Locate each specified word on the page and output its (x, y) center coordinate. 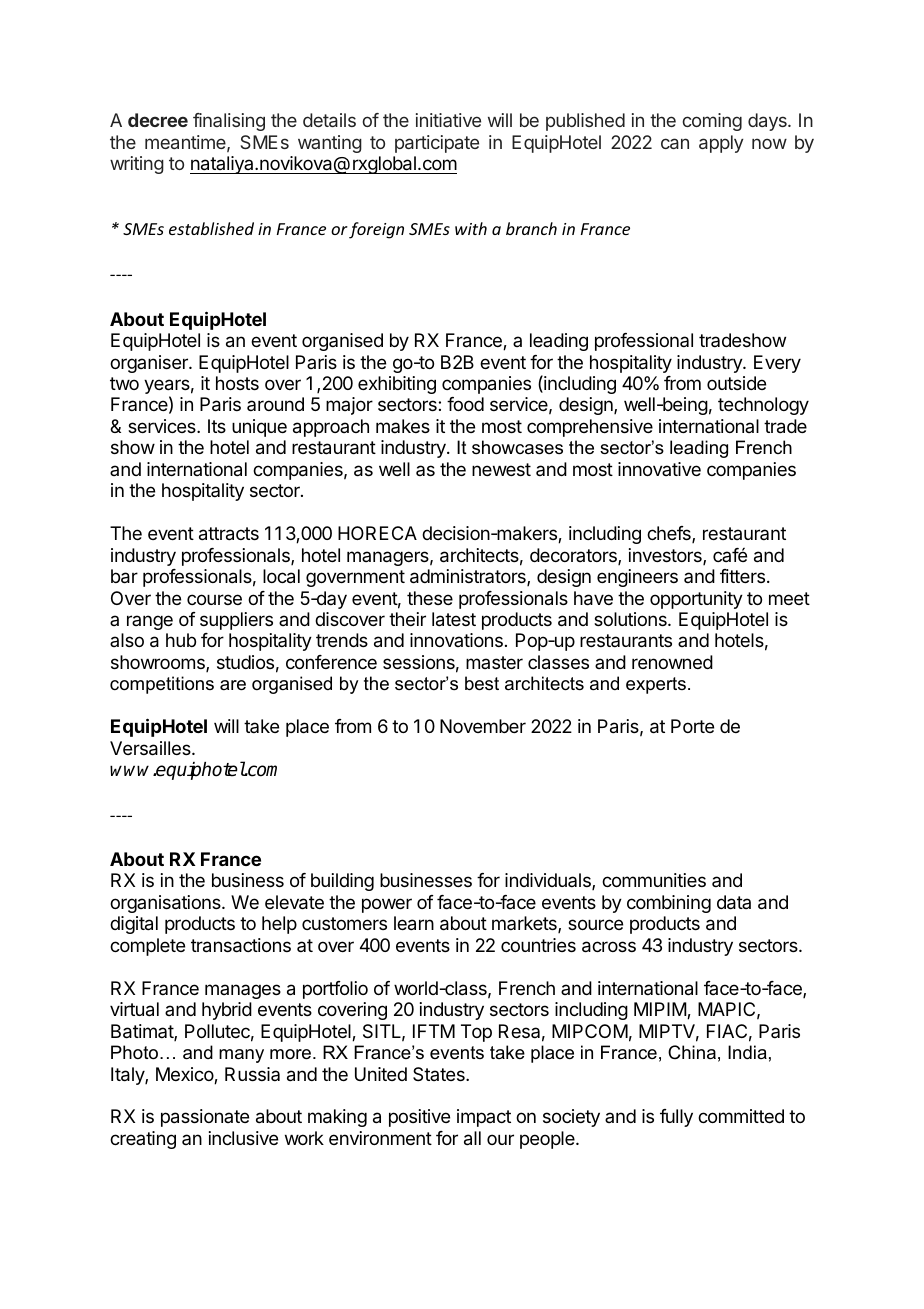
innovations (456, 640)
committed (741, 1116)
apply (721, 144)
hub (181, 640)
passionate (205, 1118)
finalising (229, 122)
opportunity (696, 600)
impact (484, 1118)
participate (437, 144)
